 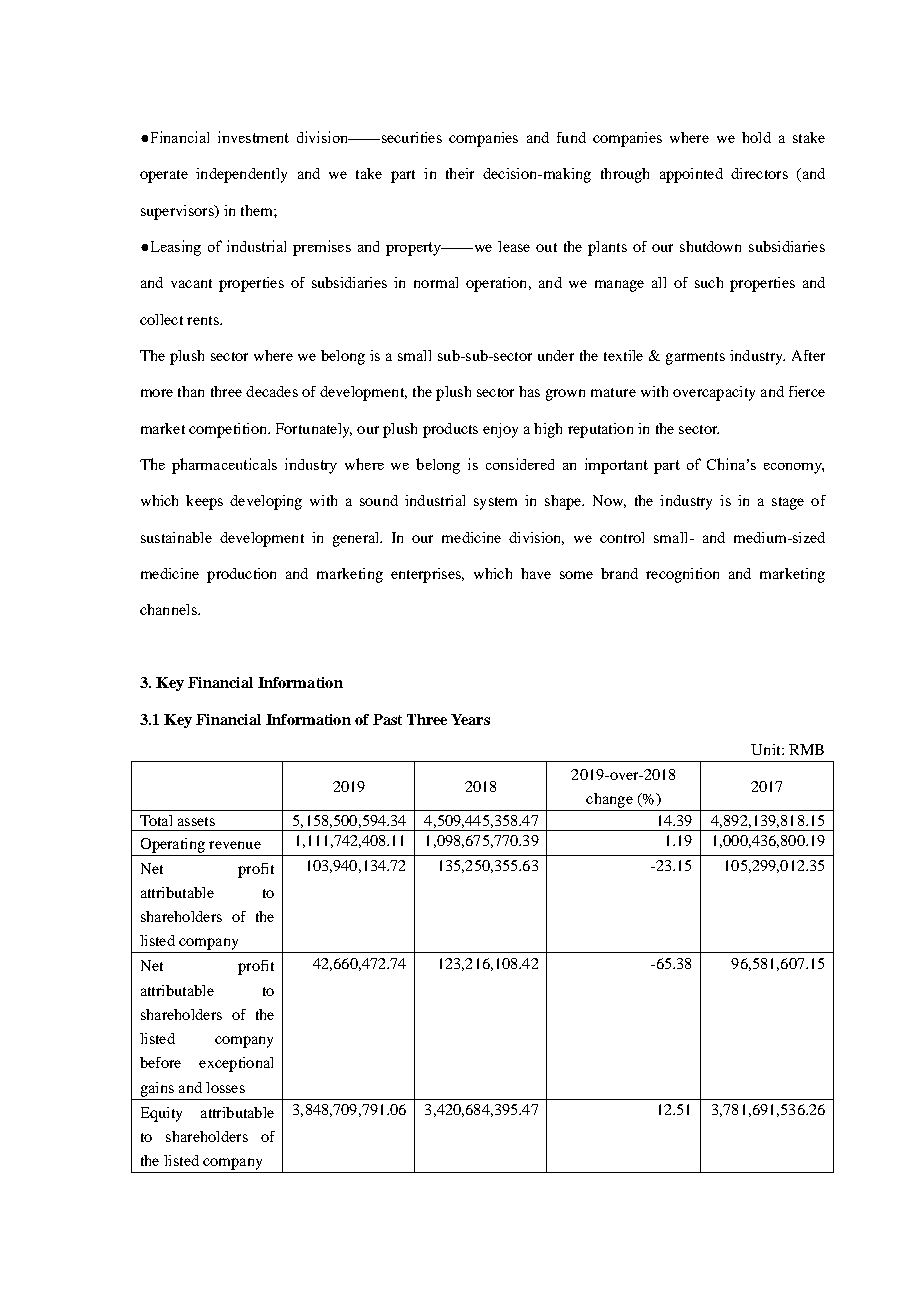 I want to click on independently, so click(x=241, y=175).
